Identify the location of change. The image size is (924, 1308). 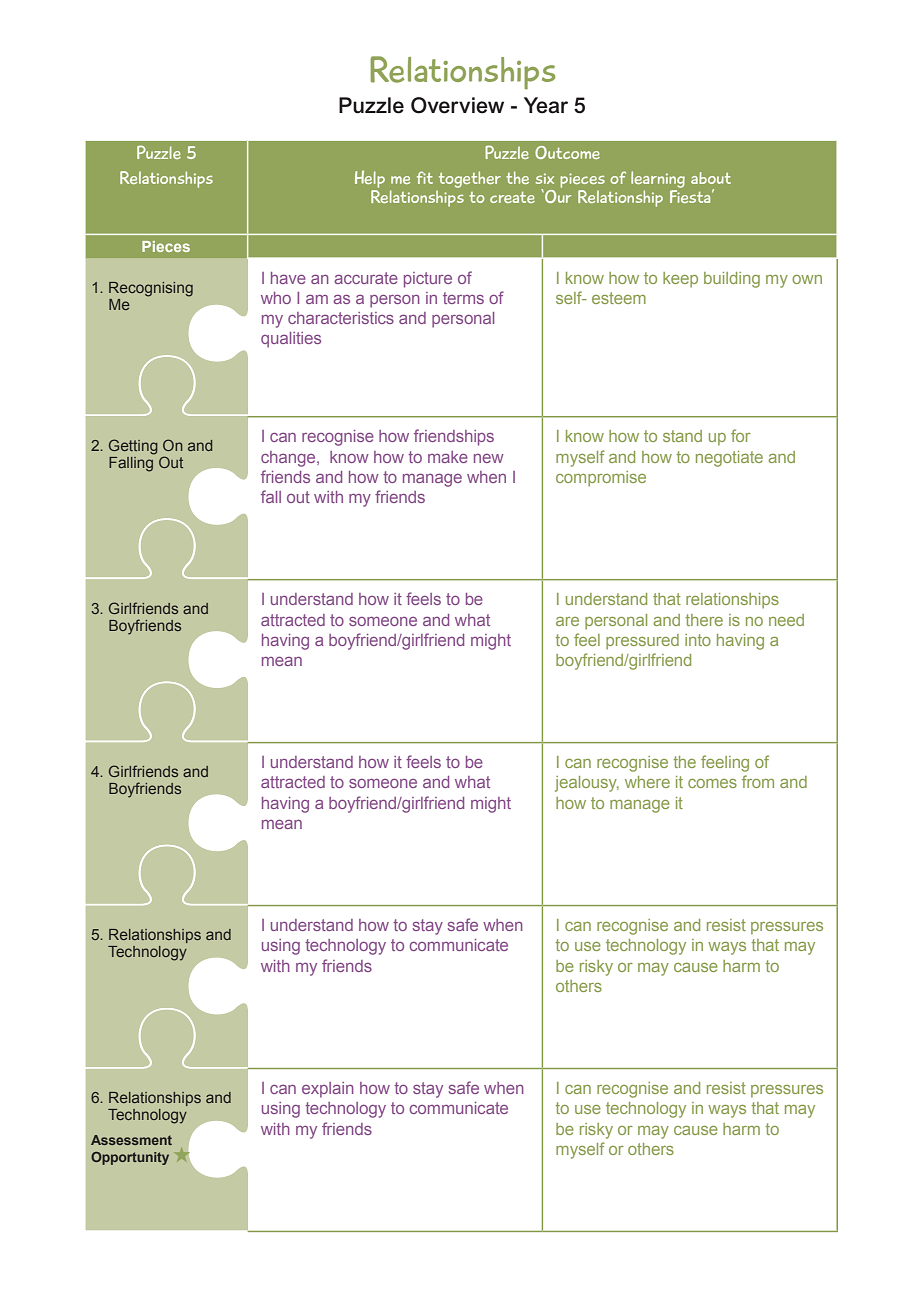
(289, 459).
